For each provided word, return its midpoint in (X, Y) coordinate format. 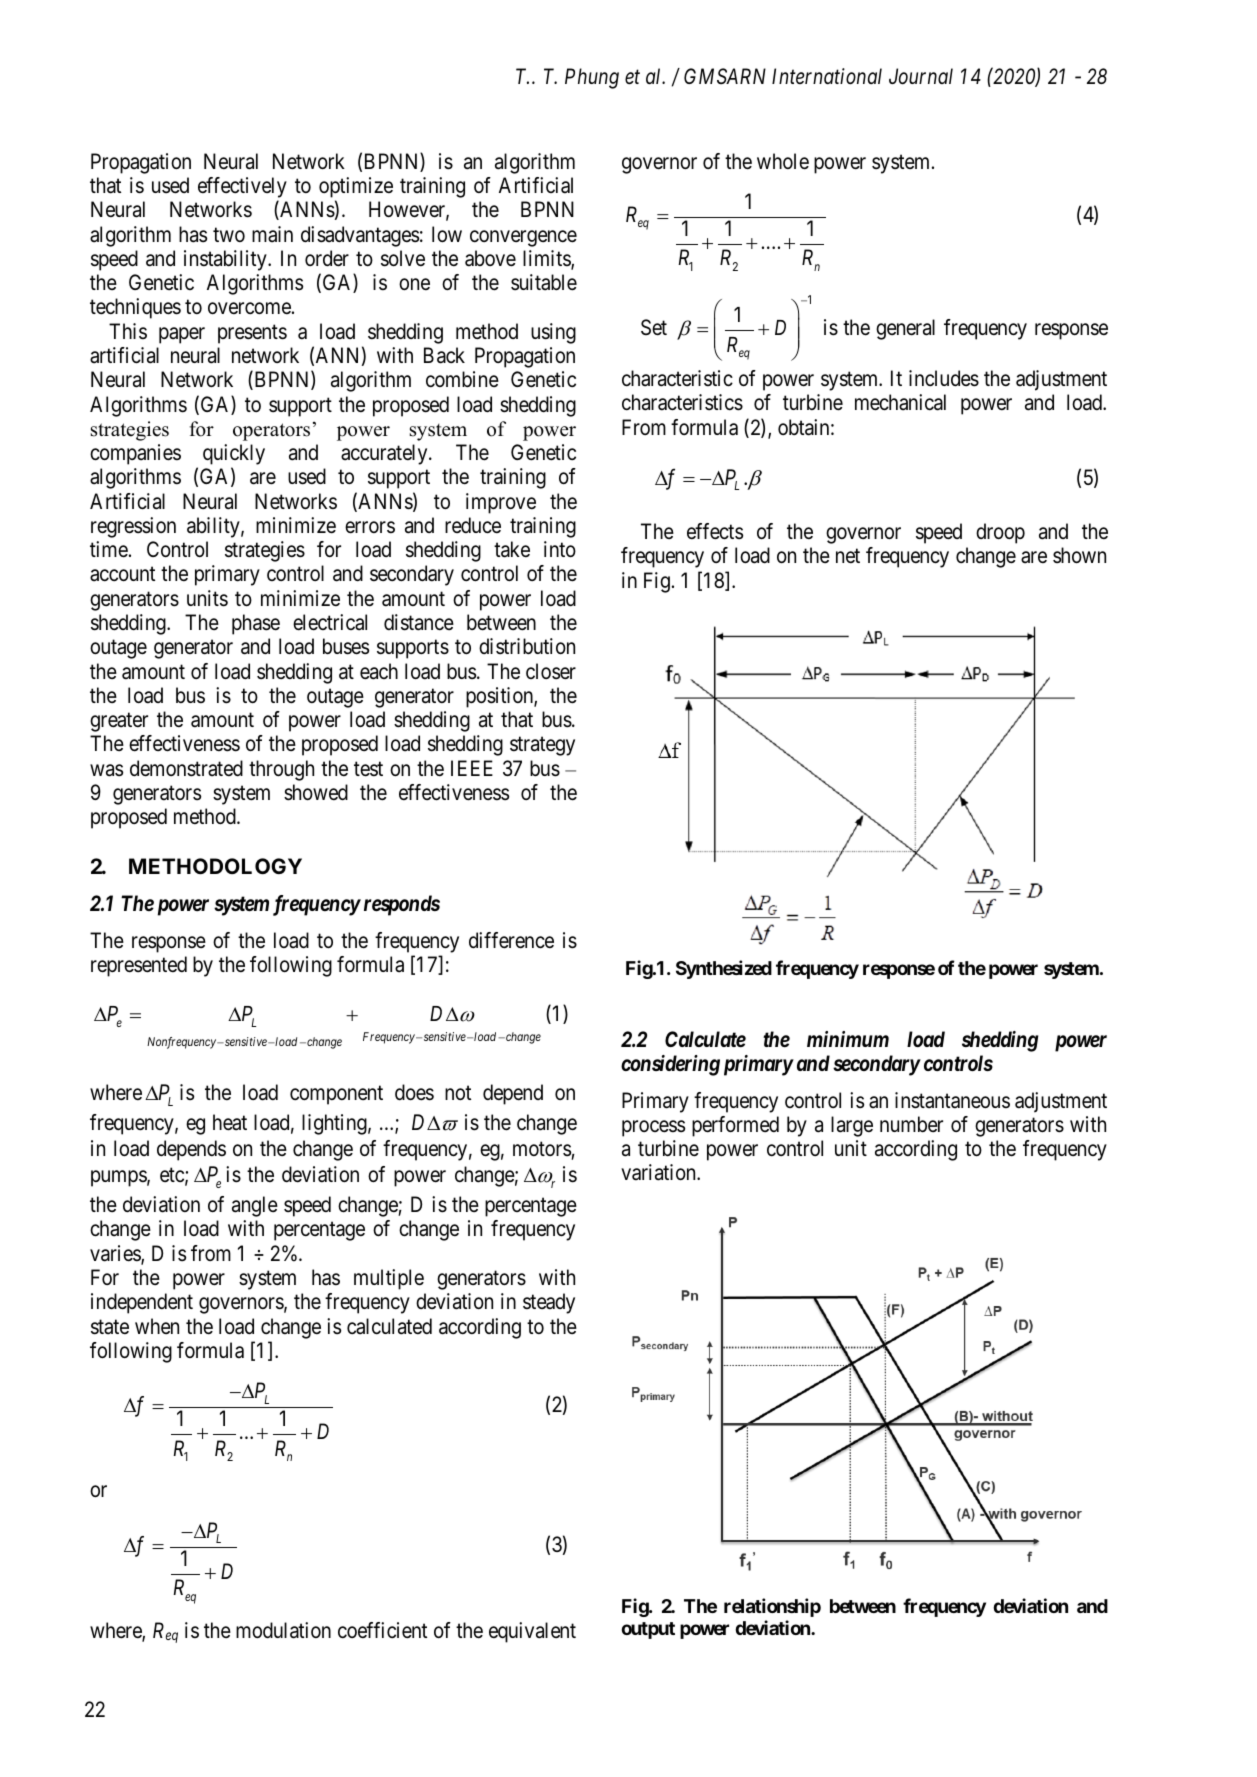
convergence (523, 238)
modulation (283, 1630)
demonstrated (186, 768)
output (648, 1630)
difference (511, 940)
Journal (921, 76)
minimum (848, 1039)
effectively (242, 189)
